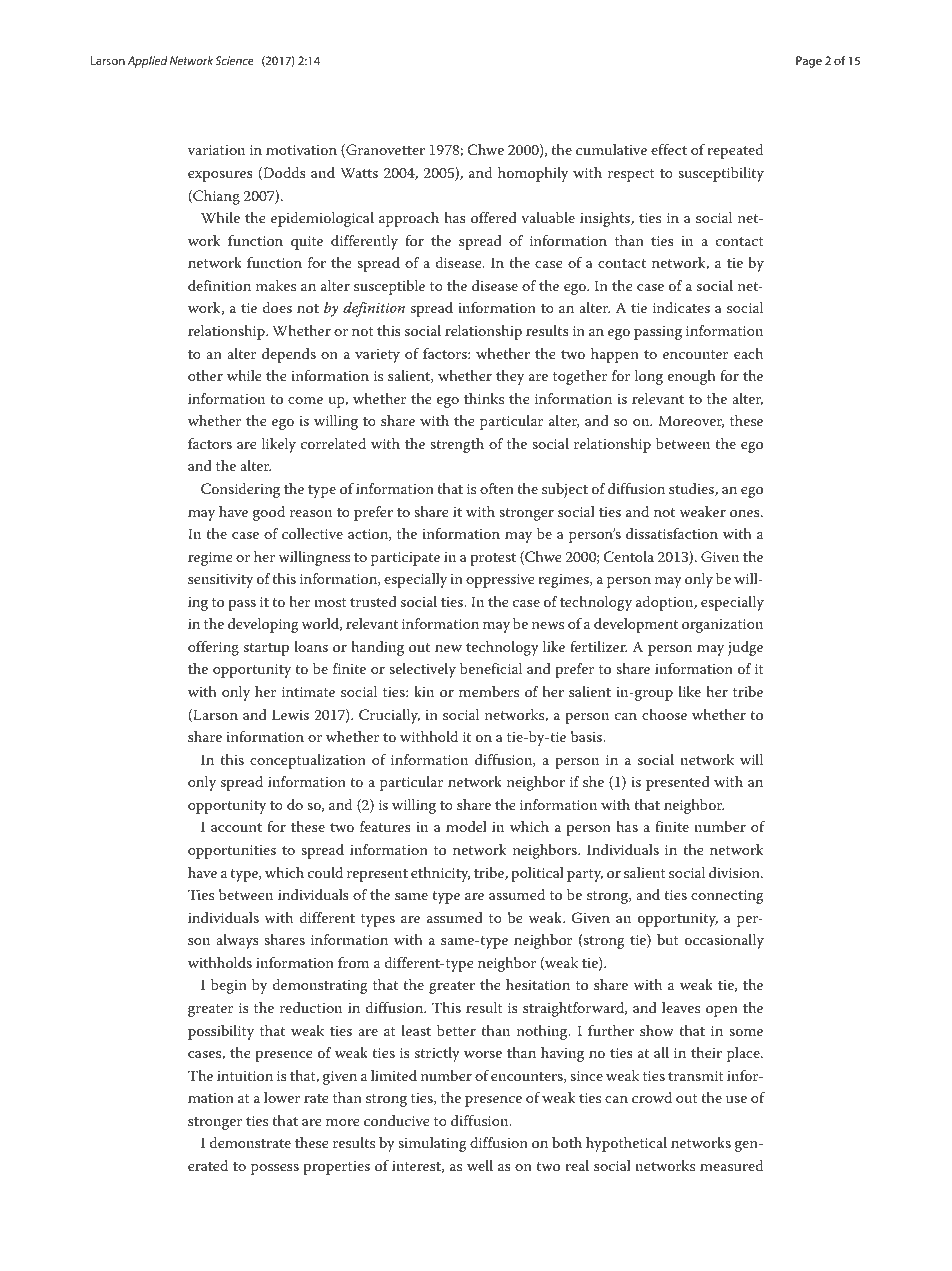 The image size is (952, 1271). What do you see at coordinates (263, 625) in the screenshot?
I see `developing` at bounding box center [263, 625].
